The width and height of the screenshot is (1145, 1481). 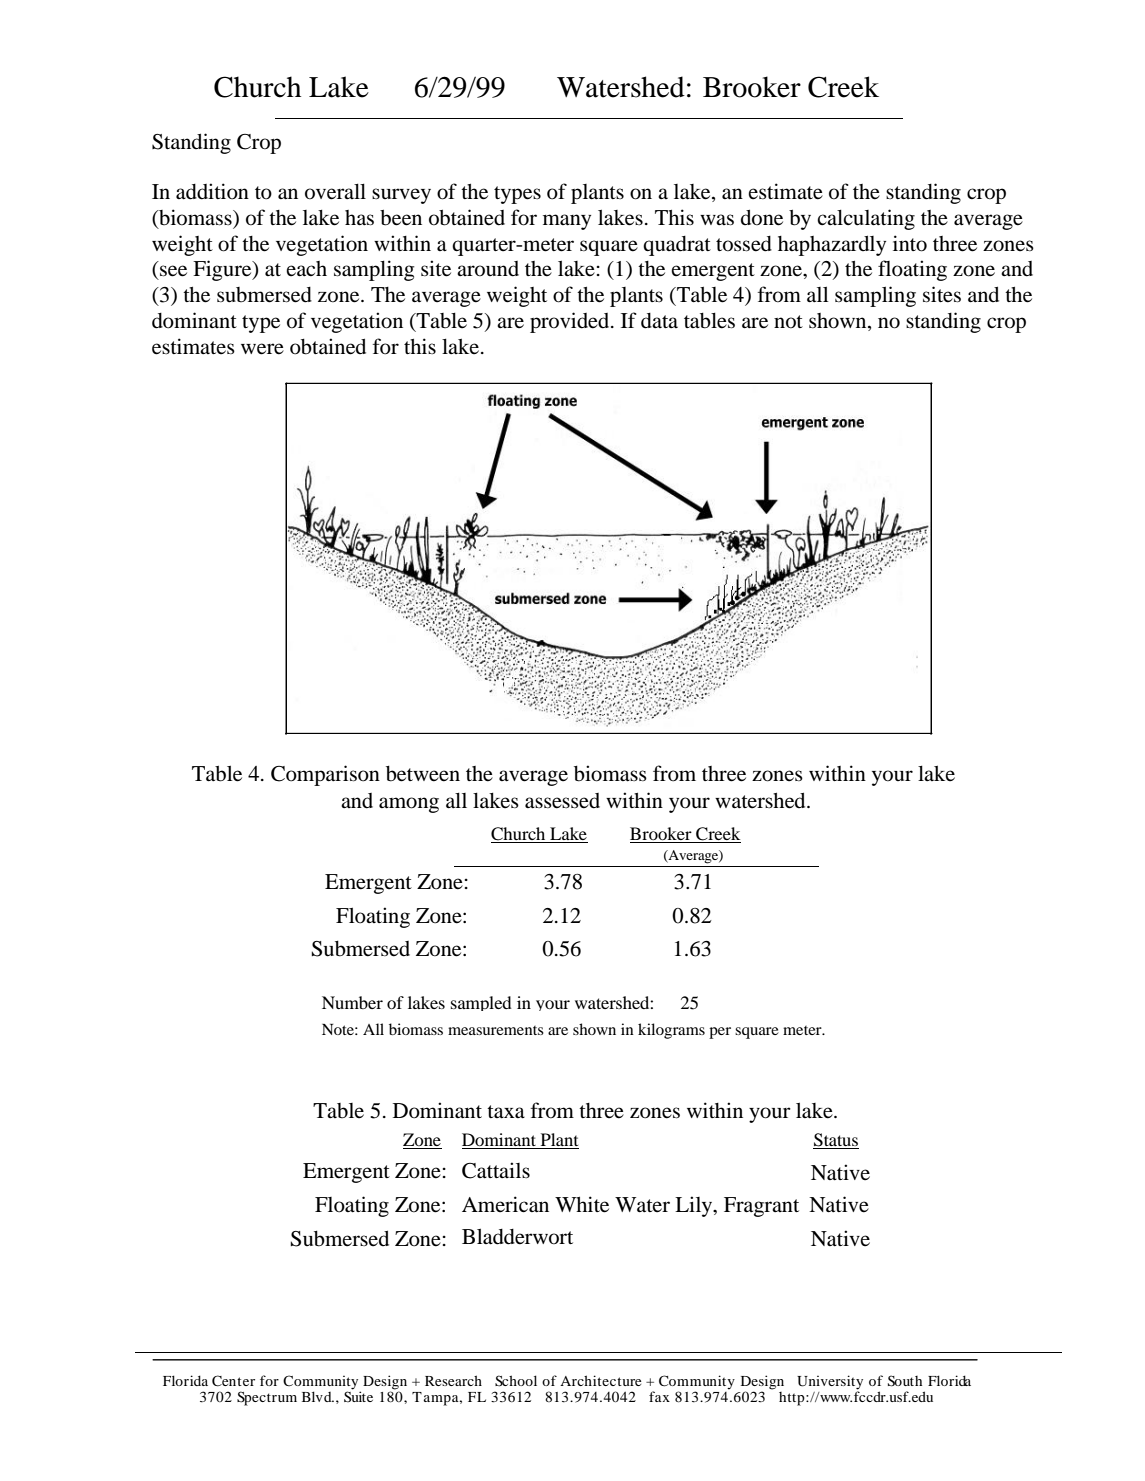 I want to click on provided, so click(x=571, y=322).
